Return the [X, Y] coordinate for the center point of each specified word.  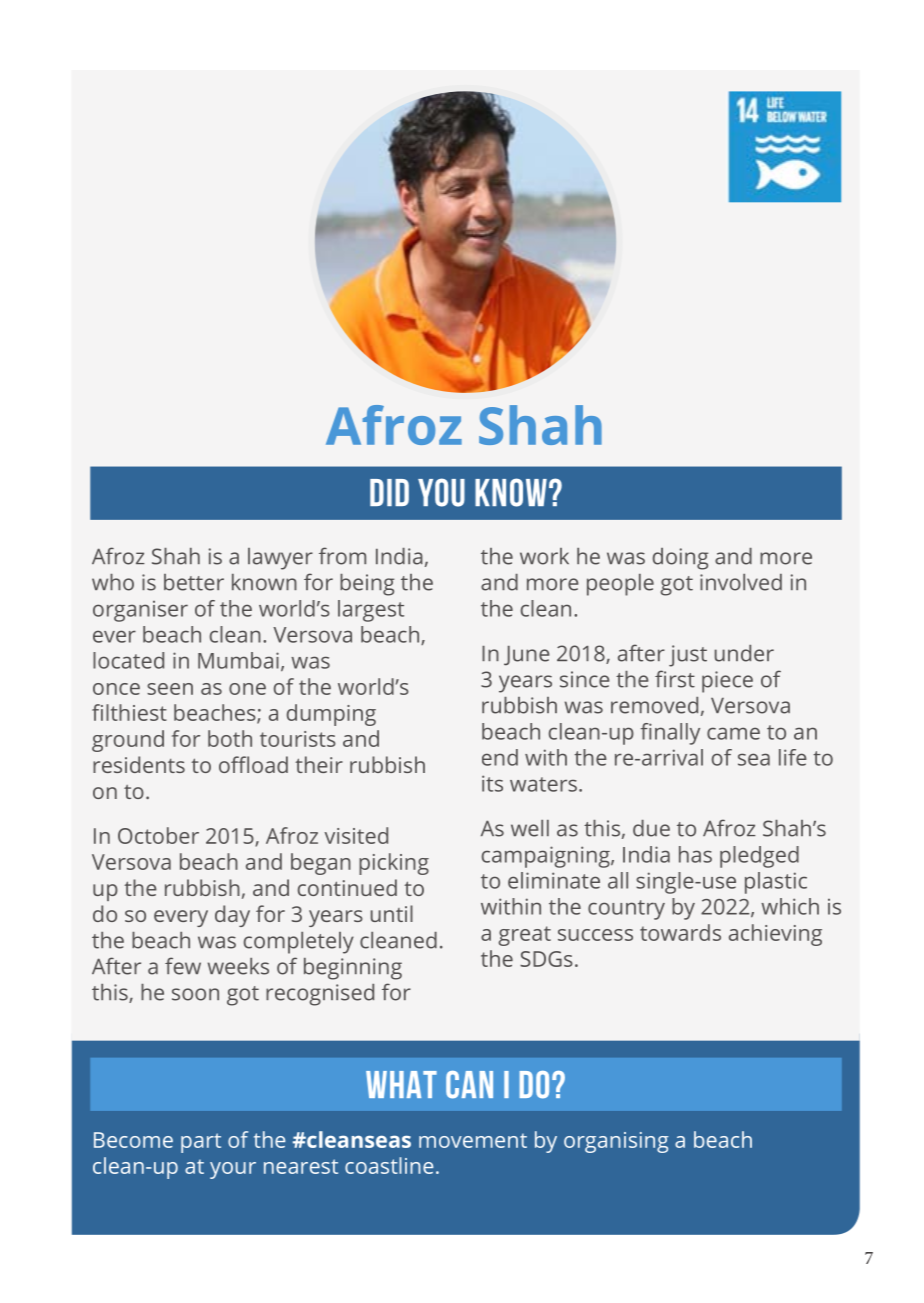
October [158, 835]
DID [389, 492]
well [530, 828]
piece [727, 682]
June [527, 656]
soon [195, 994]
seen [170, 689]
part [201, 1143]
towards [680, 932]
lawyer [280, 559]
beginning [353, 969]
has [695, 854]
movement [473, 1140]
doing [681, 559]
